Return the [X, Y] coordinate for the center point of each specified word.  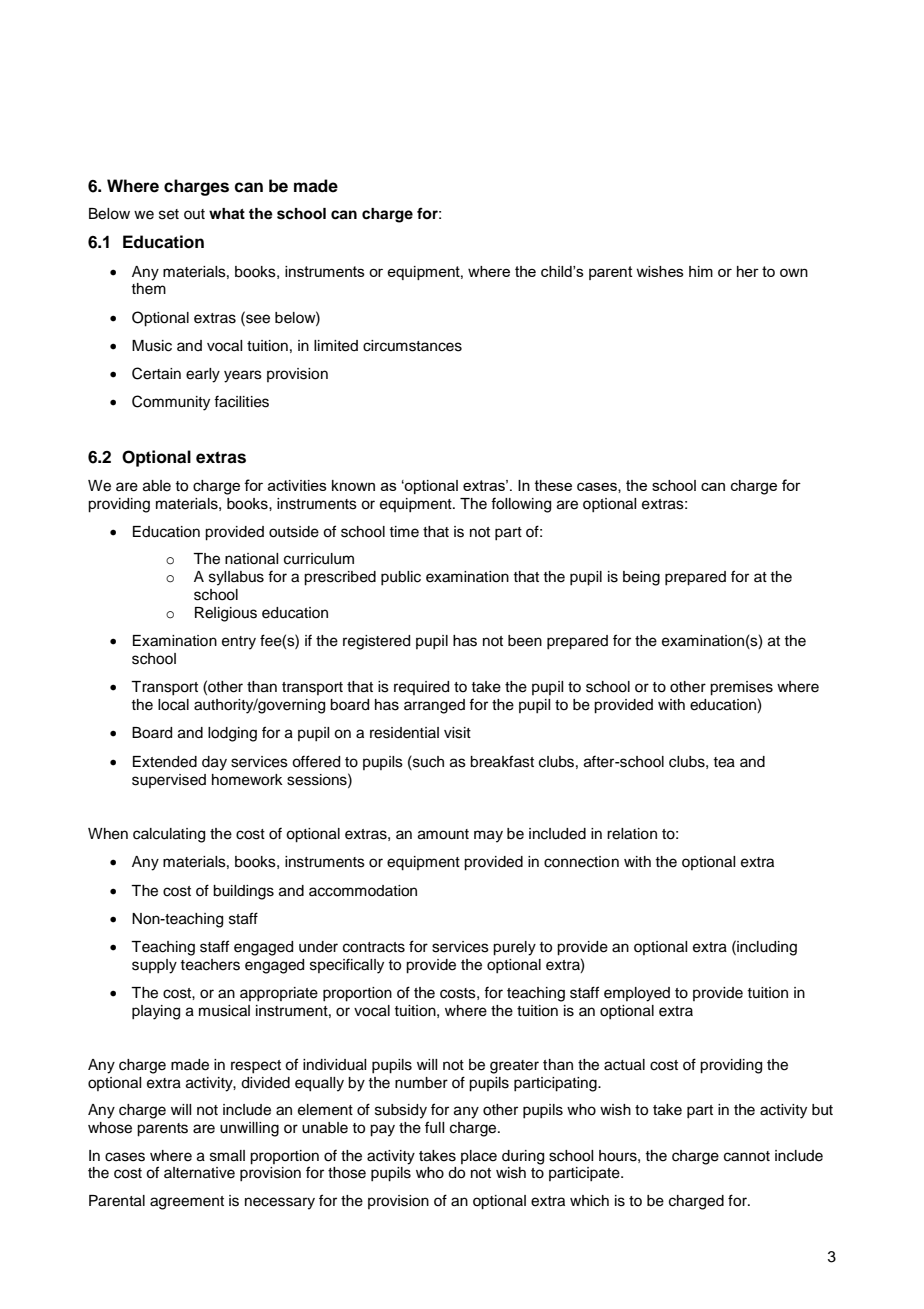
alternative [199, 1173]
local [173, 705]
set [169, 214]
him [701, 271]
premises [741, 688]
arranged [434, 706]
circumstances [412, 346]
